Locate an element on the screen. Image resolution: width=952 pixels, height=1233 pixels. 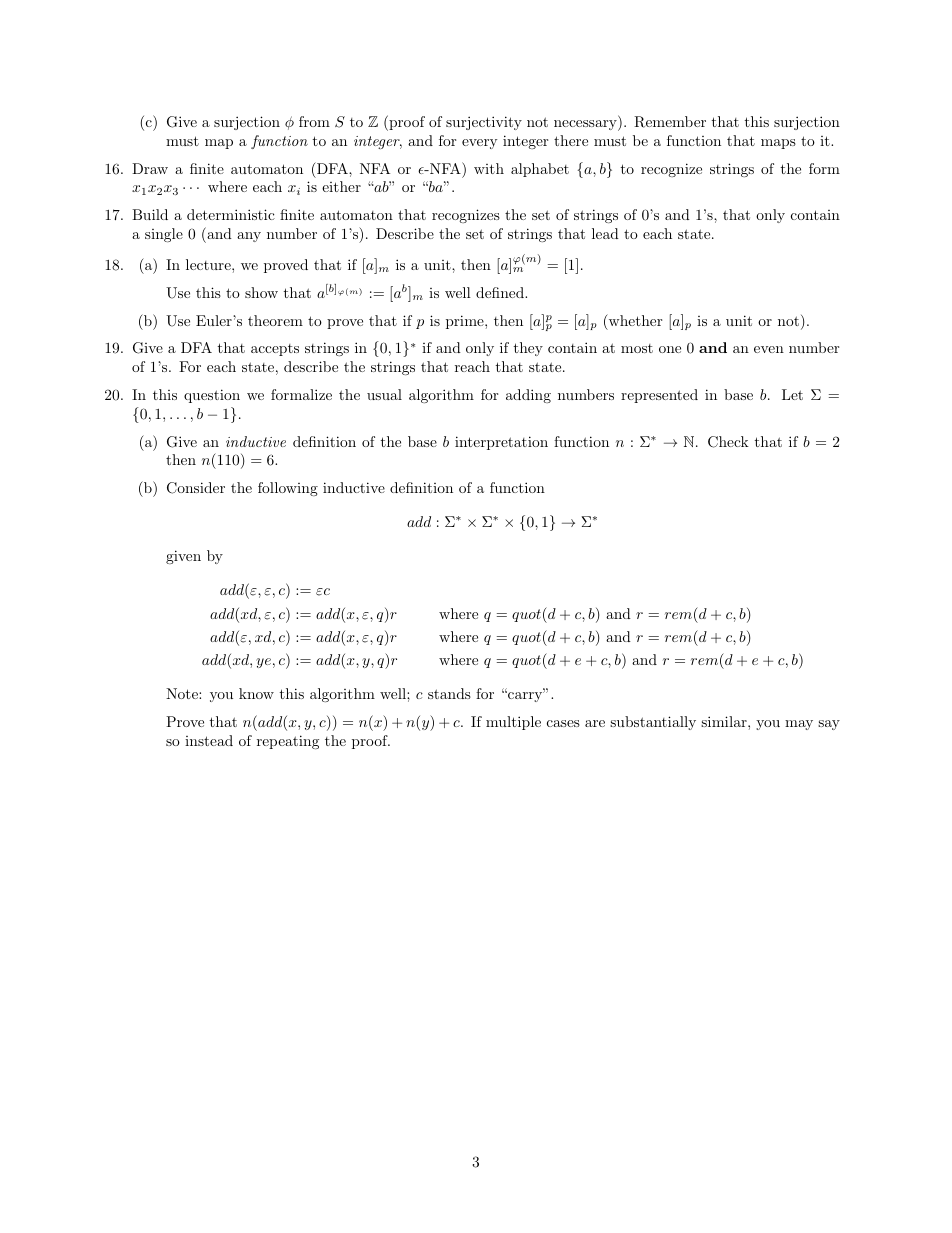
instead is located at coordinates (209, 740).
